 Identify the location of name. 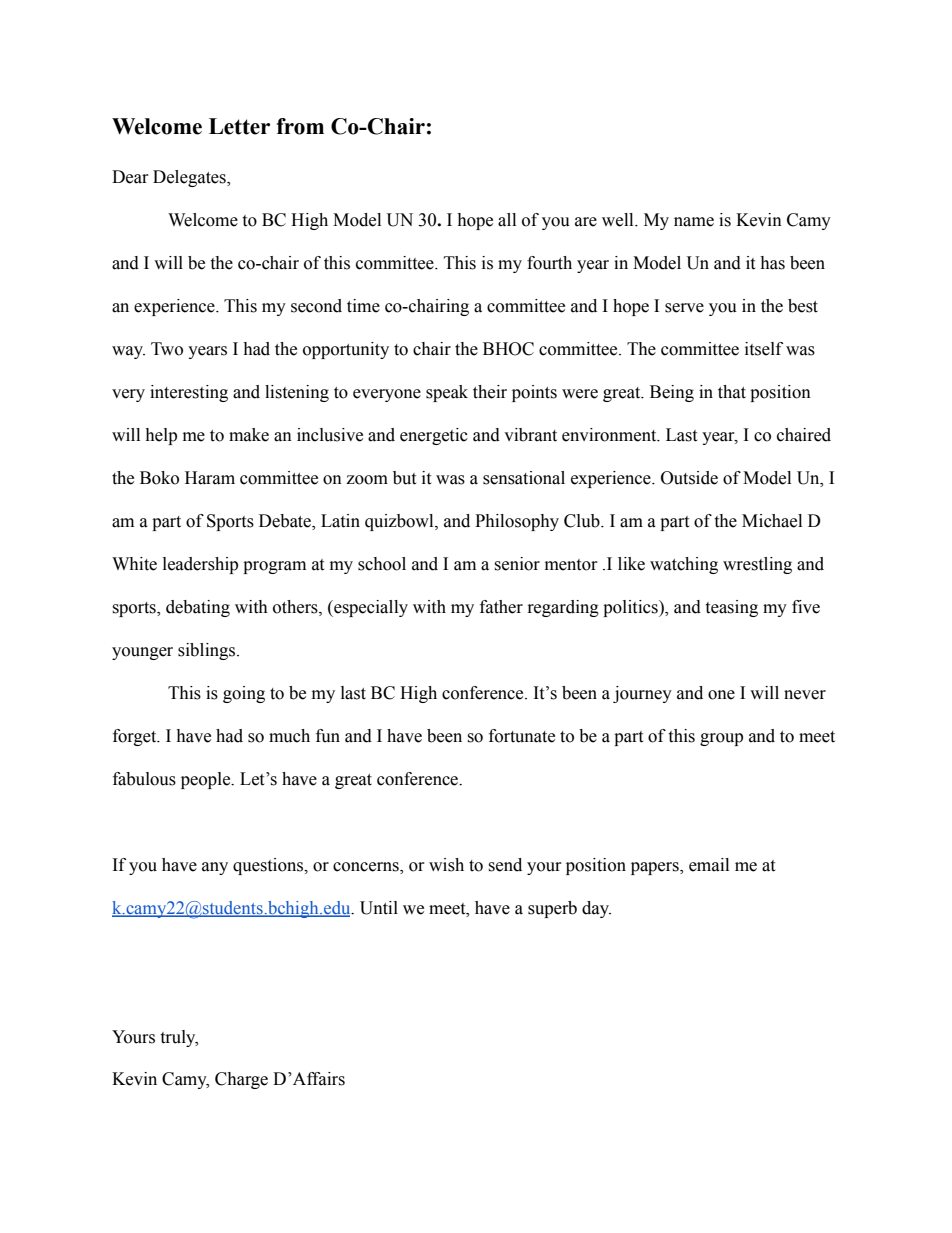
(694, 222).
